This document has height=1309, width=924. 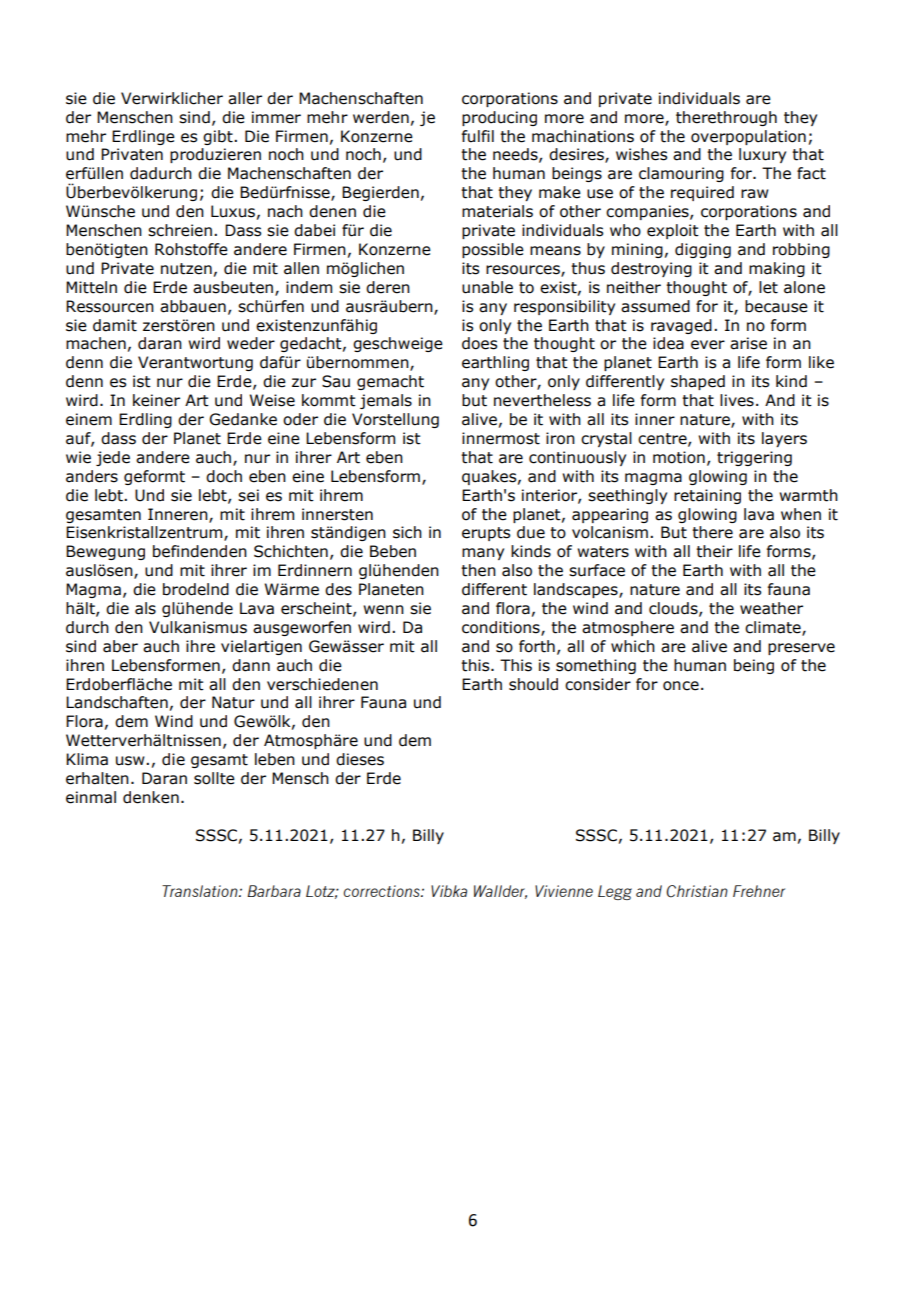 What do you see at coordinates (698, 382) in the document?
I see `shaped` at bounding box center [698, 382].
